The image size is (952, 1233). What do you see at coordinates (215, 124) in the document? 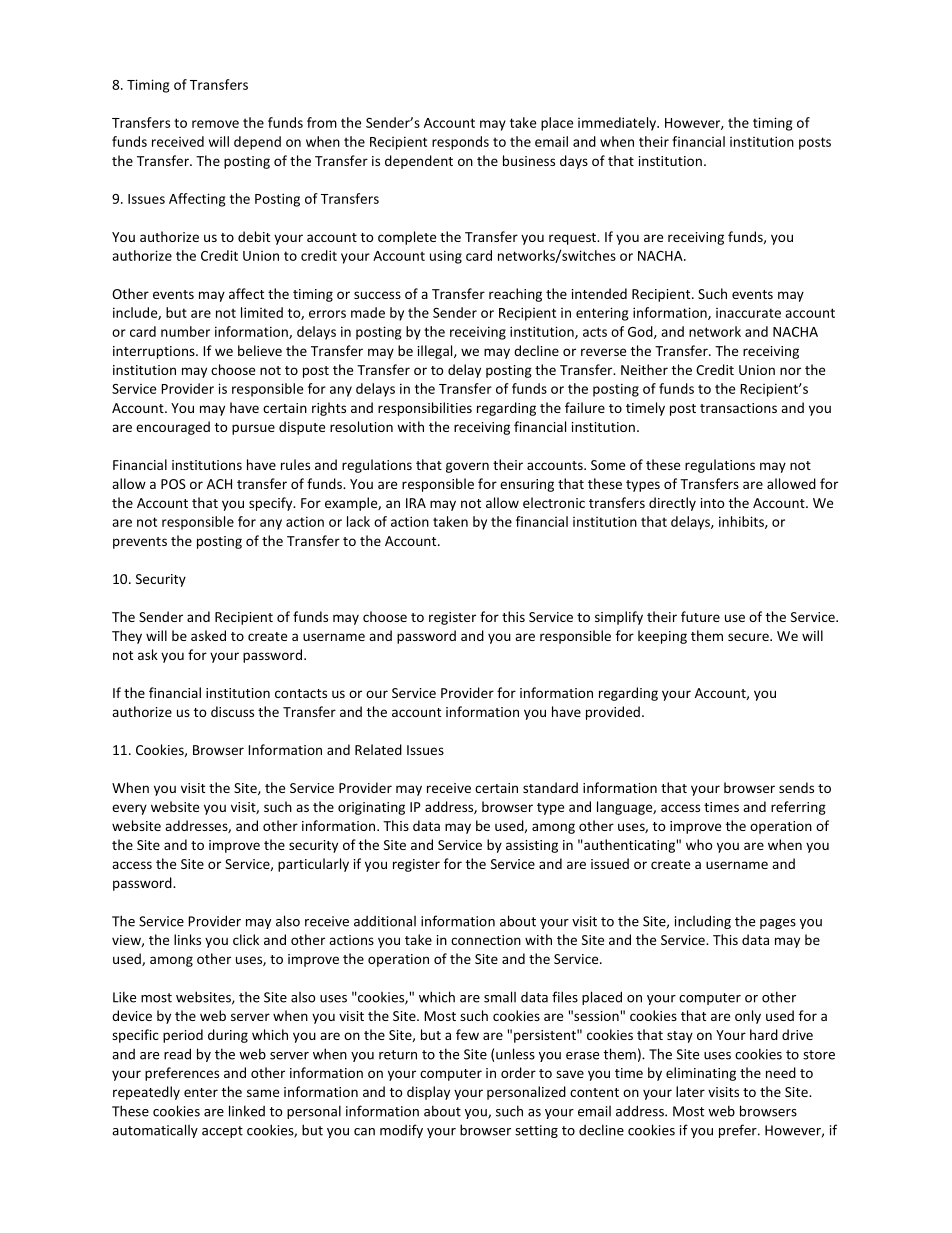
I see `remove` at bounding box center [215, 124].
